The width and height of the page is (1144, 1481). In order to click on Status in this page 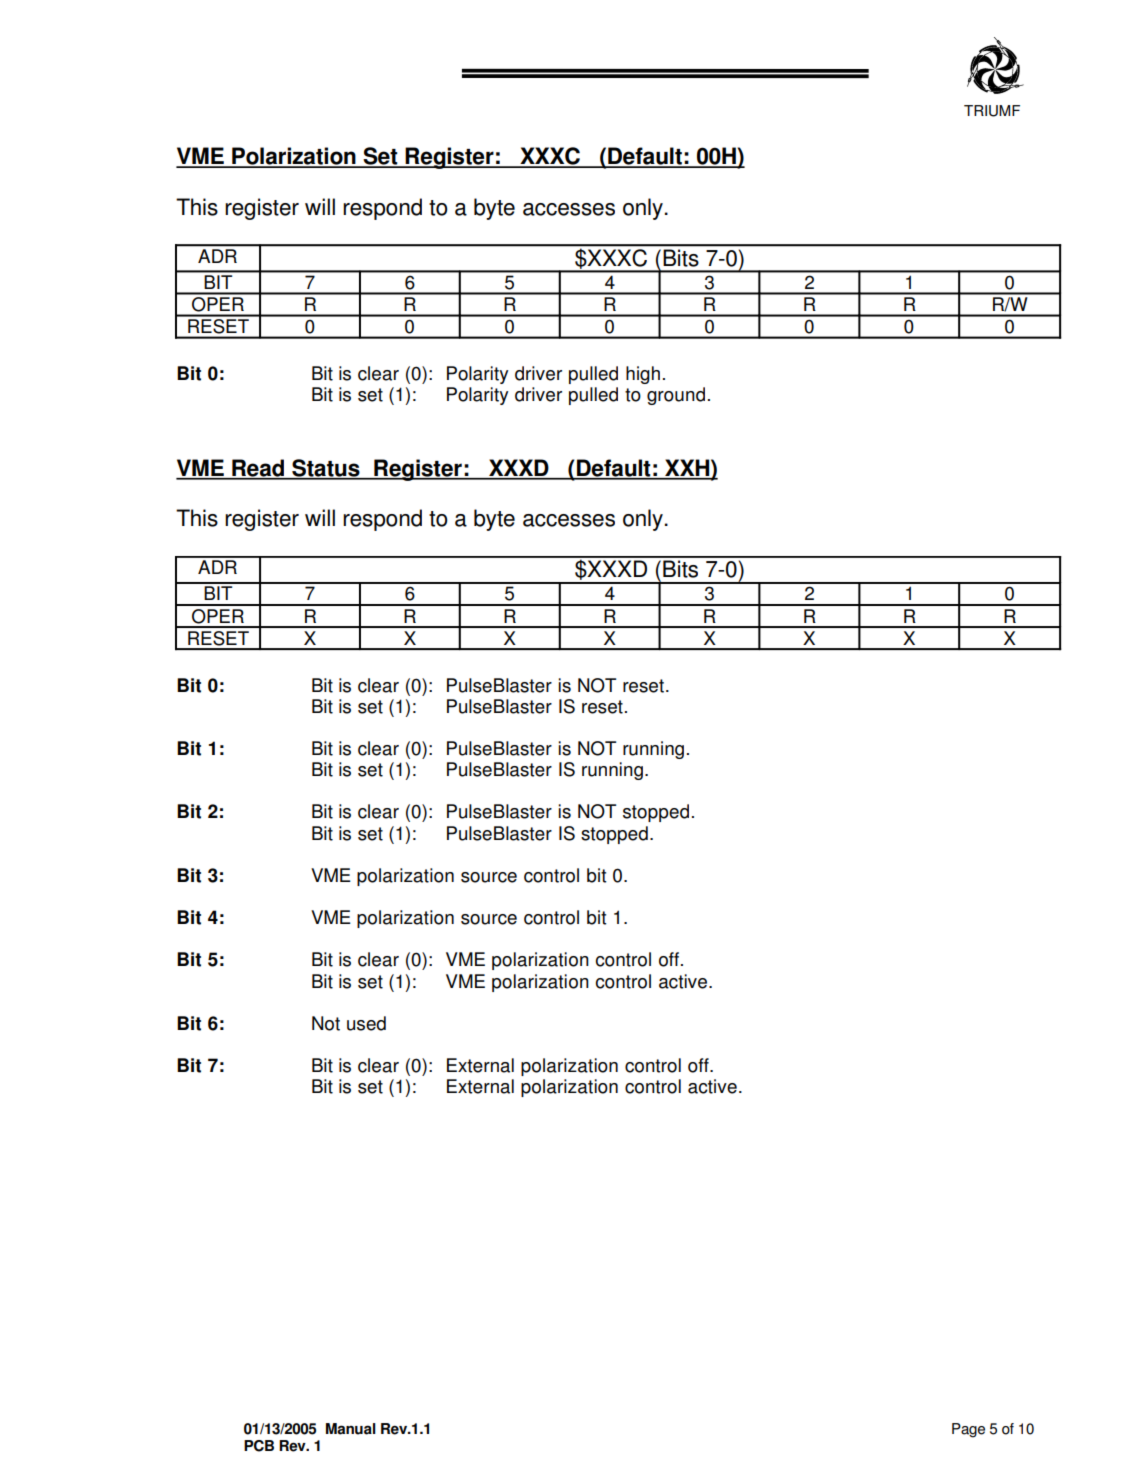, I will do `click(326, 469)`.
